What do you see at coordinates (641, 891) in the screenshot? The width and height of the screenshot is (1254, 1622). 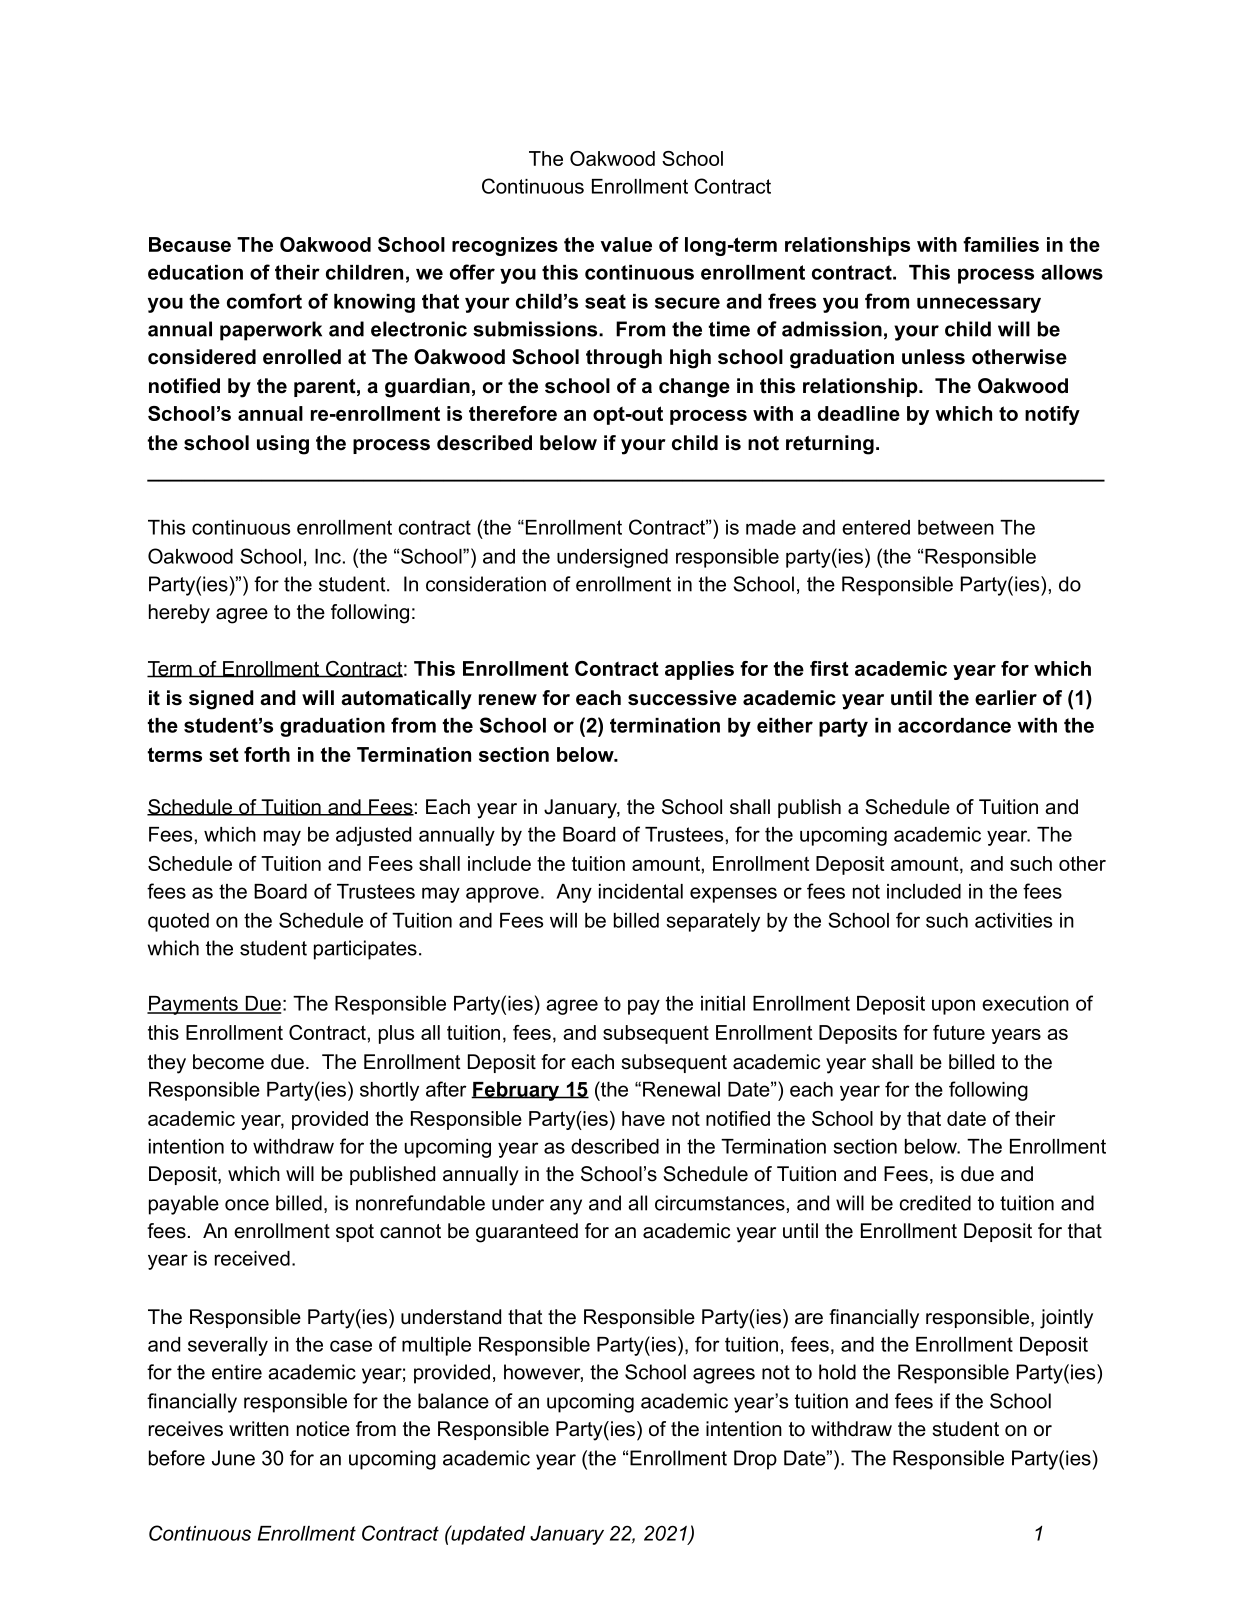 I see `incidental` at bounding box center [641, 891].
